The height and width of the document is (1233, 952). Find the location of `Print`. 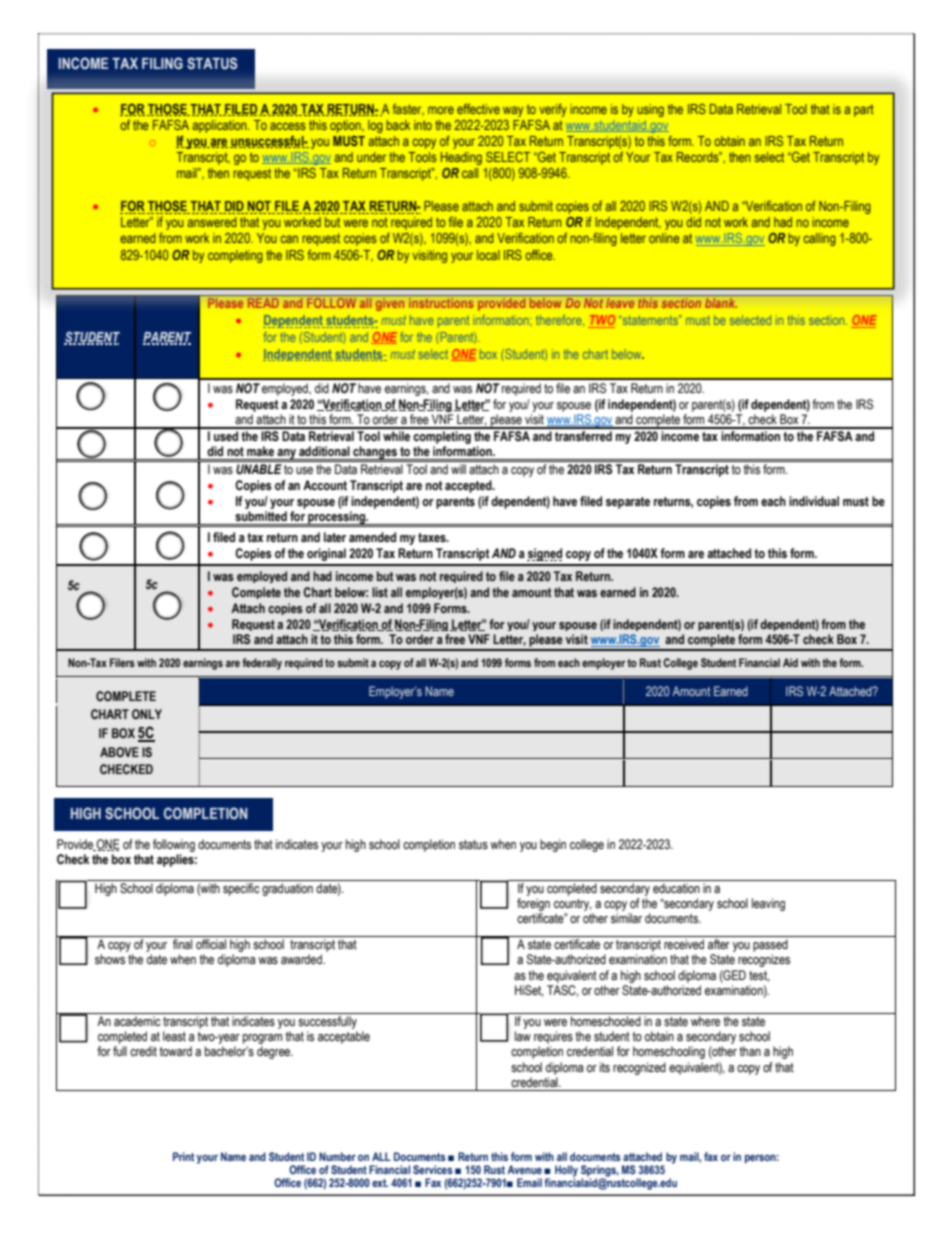

Print is located at coordinates (183, 1156).
